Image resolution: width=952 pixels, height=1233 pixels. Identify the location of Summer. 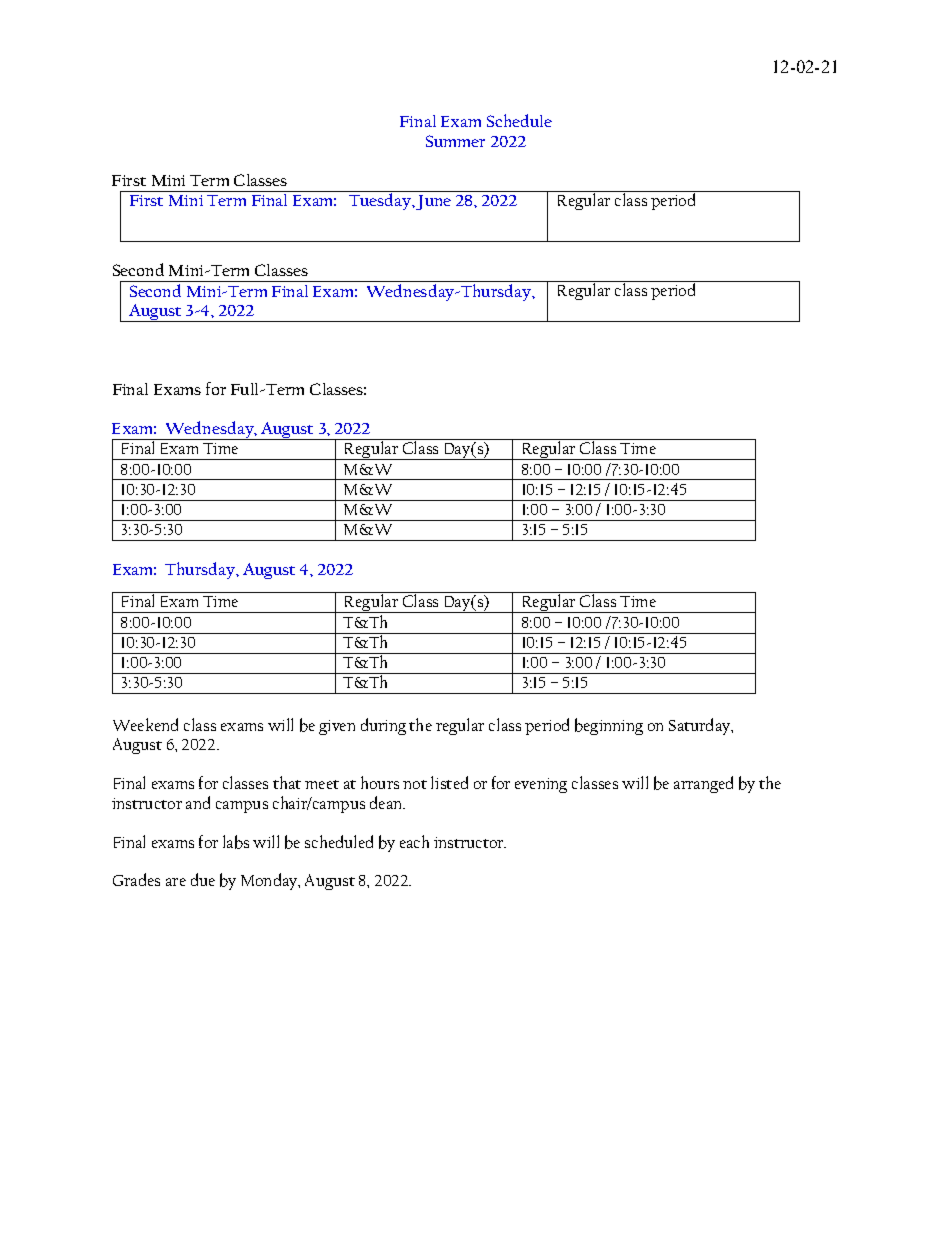
(455, 141).
